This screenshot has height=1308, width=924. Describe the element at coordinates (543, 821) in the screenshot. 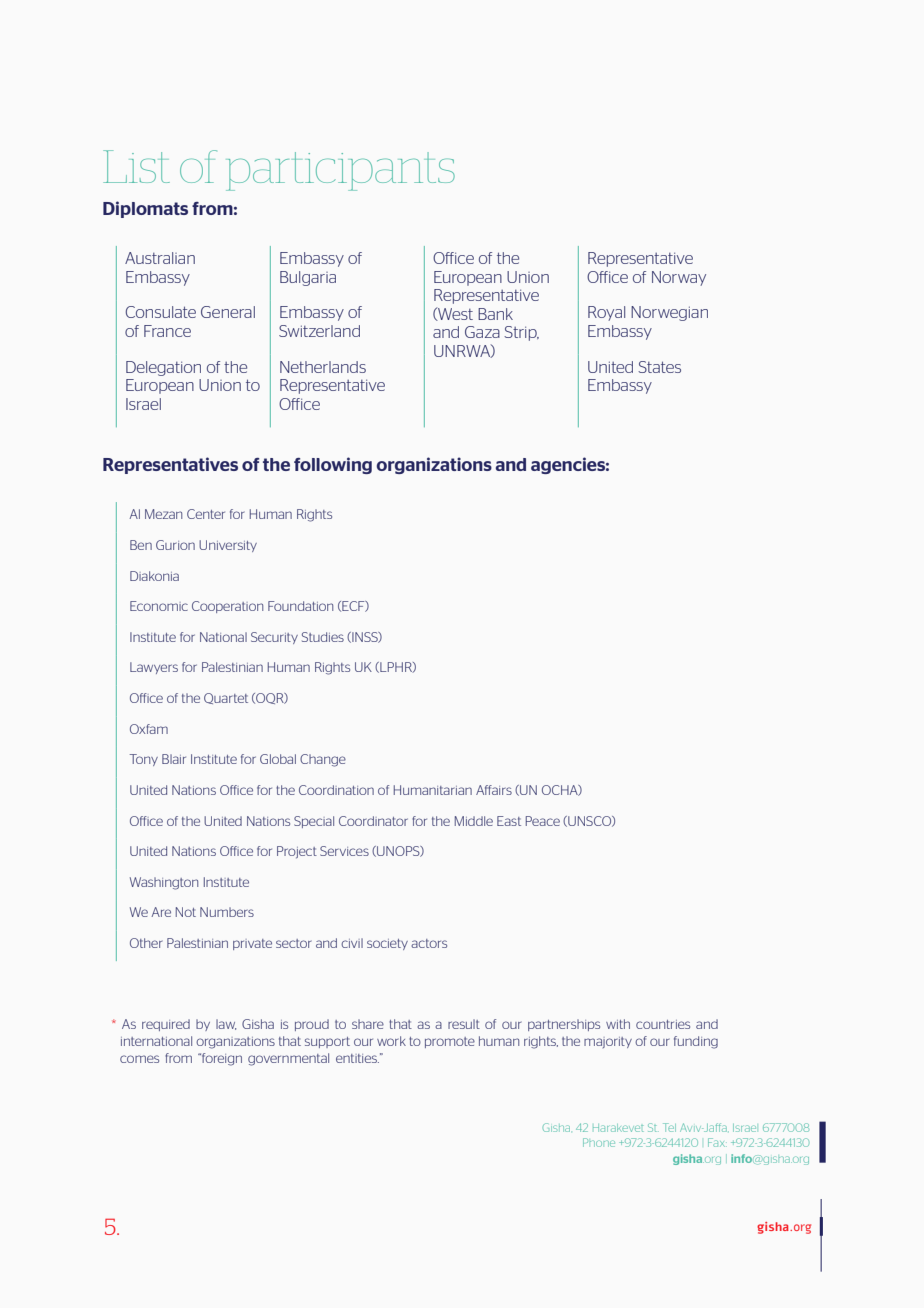

I see `Peace` at that location.
